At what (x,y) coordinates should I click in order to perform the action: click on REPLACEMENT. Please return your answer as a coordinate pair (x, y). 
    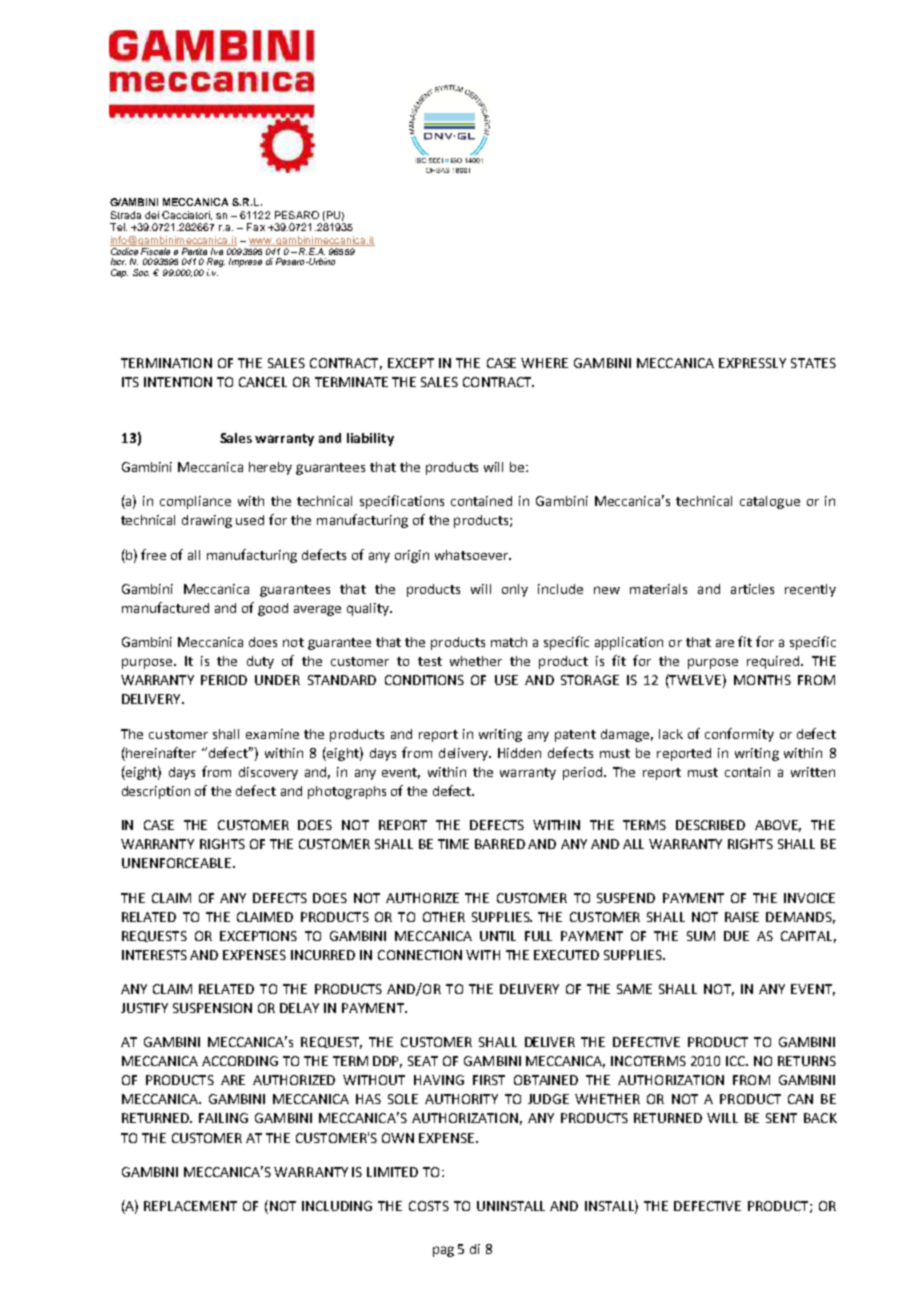
    Looking at the image, I should click on (190, 1206).
